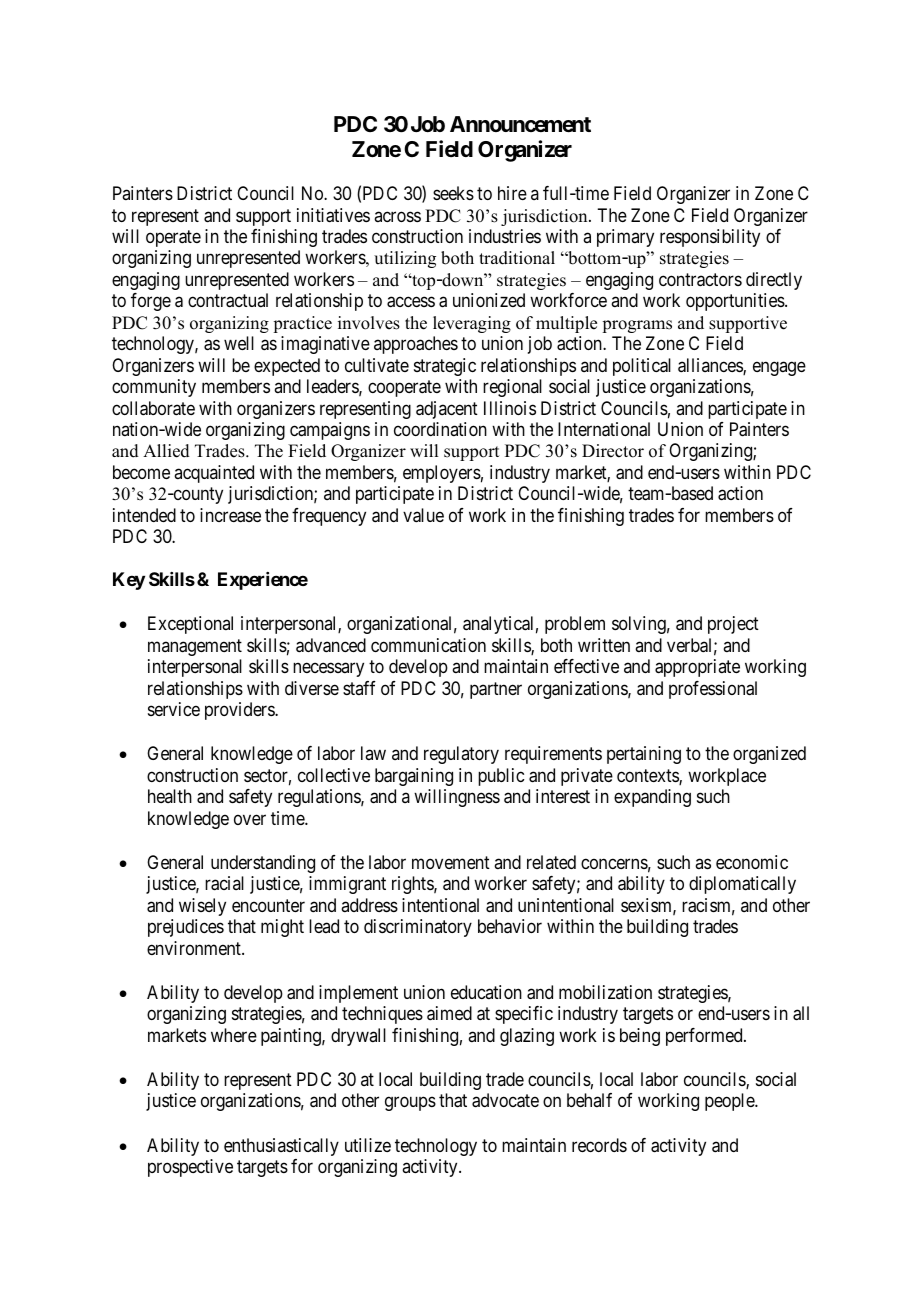 This document has width=924, height=1308. I want to click on seeks, so click(453, 193).
